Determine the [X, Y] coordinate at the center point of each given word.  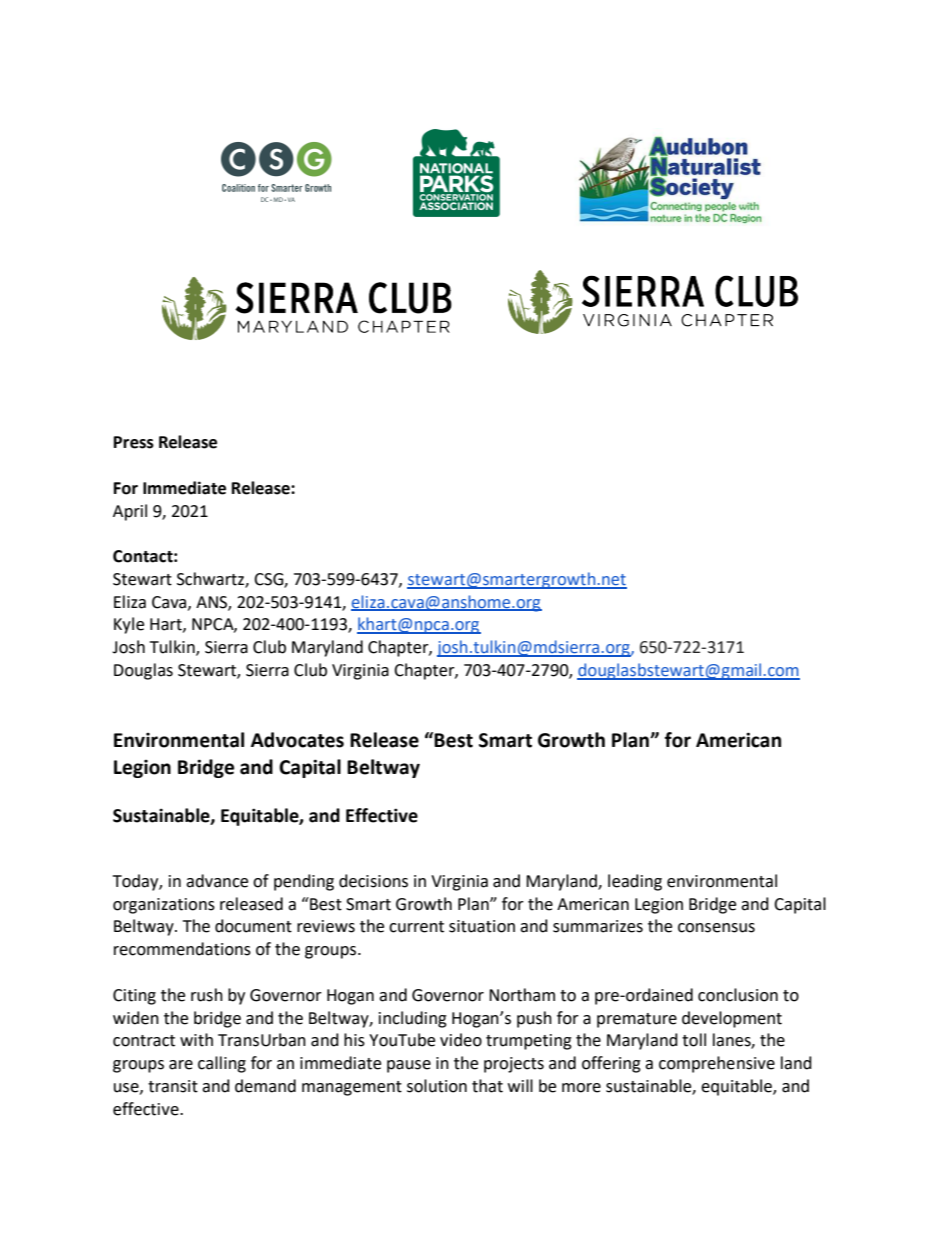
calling [222, 1064]
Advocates [297, 740]
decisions [373, 881]
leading [635, 882]
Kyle [129, 625]
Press [134, 442]
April [130, 512]
